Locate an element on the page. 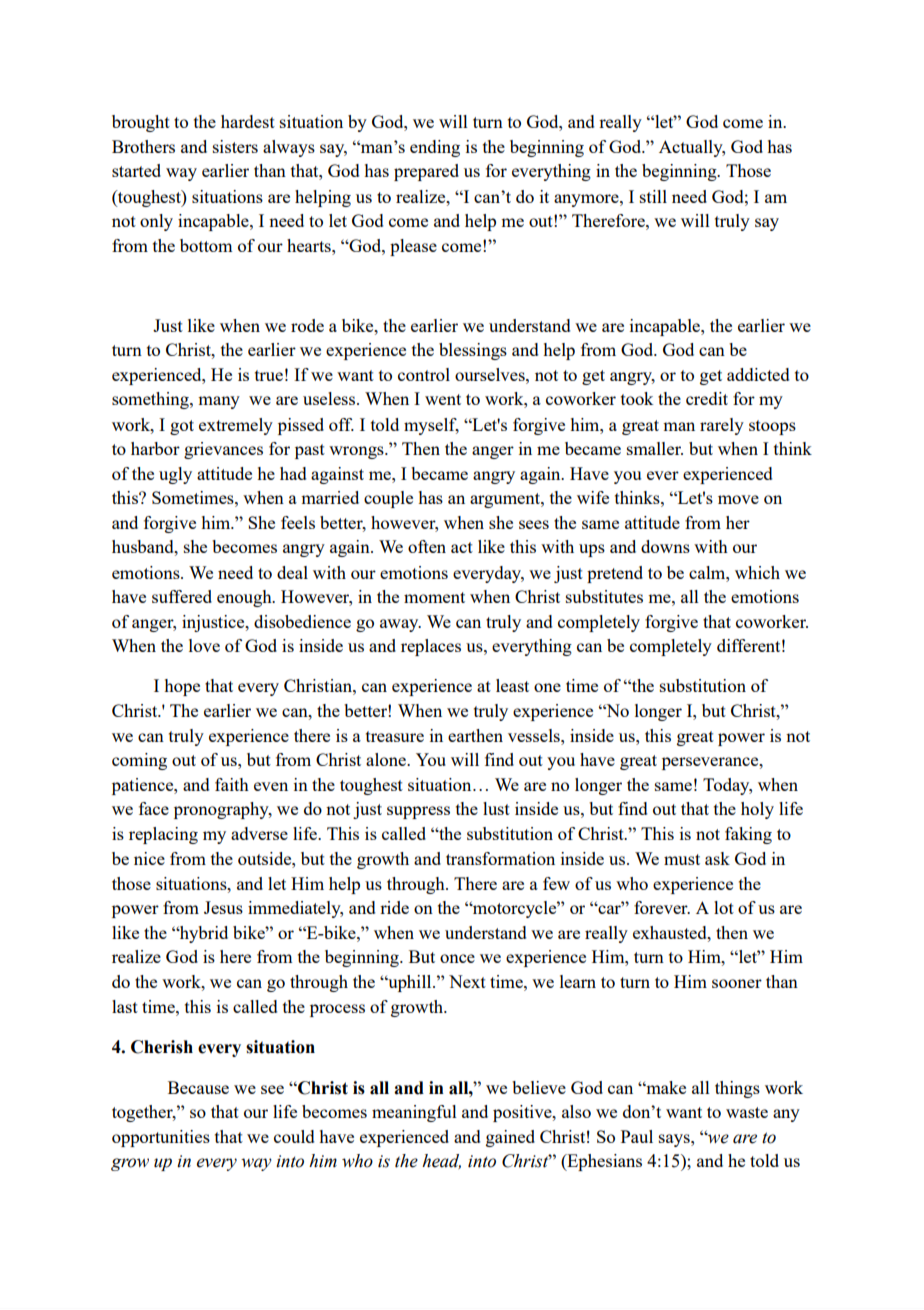 This page has width=924, height=1310. replaces is located at coordinates (431, 647).
